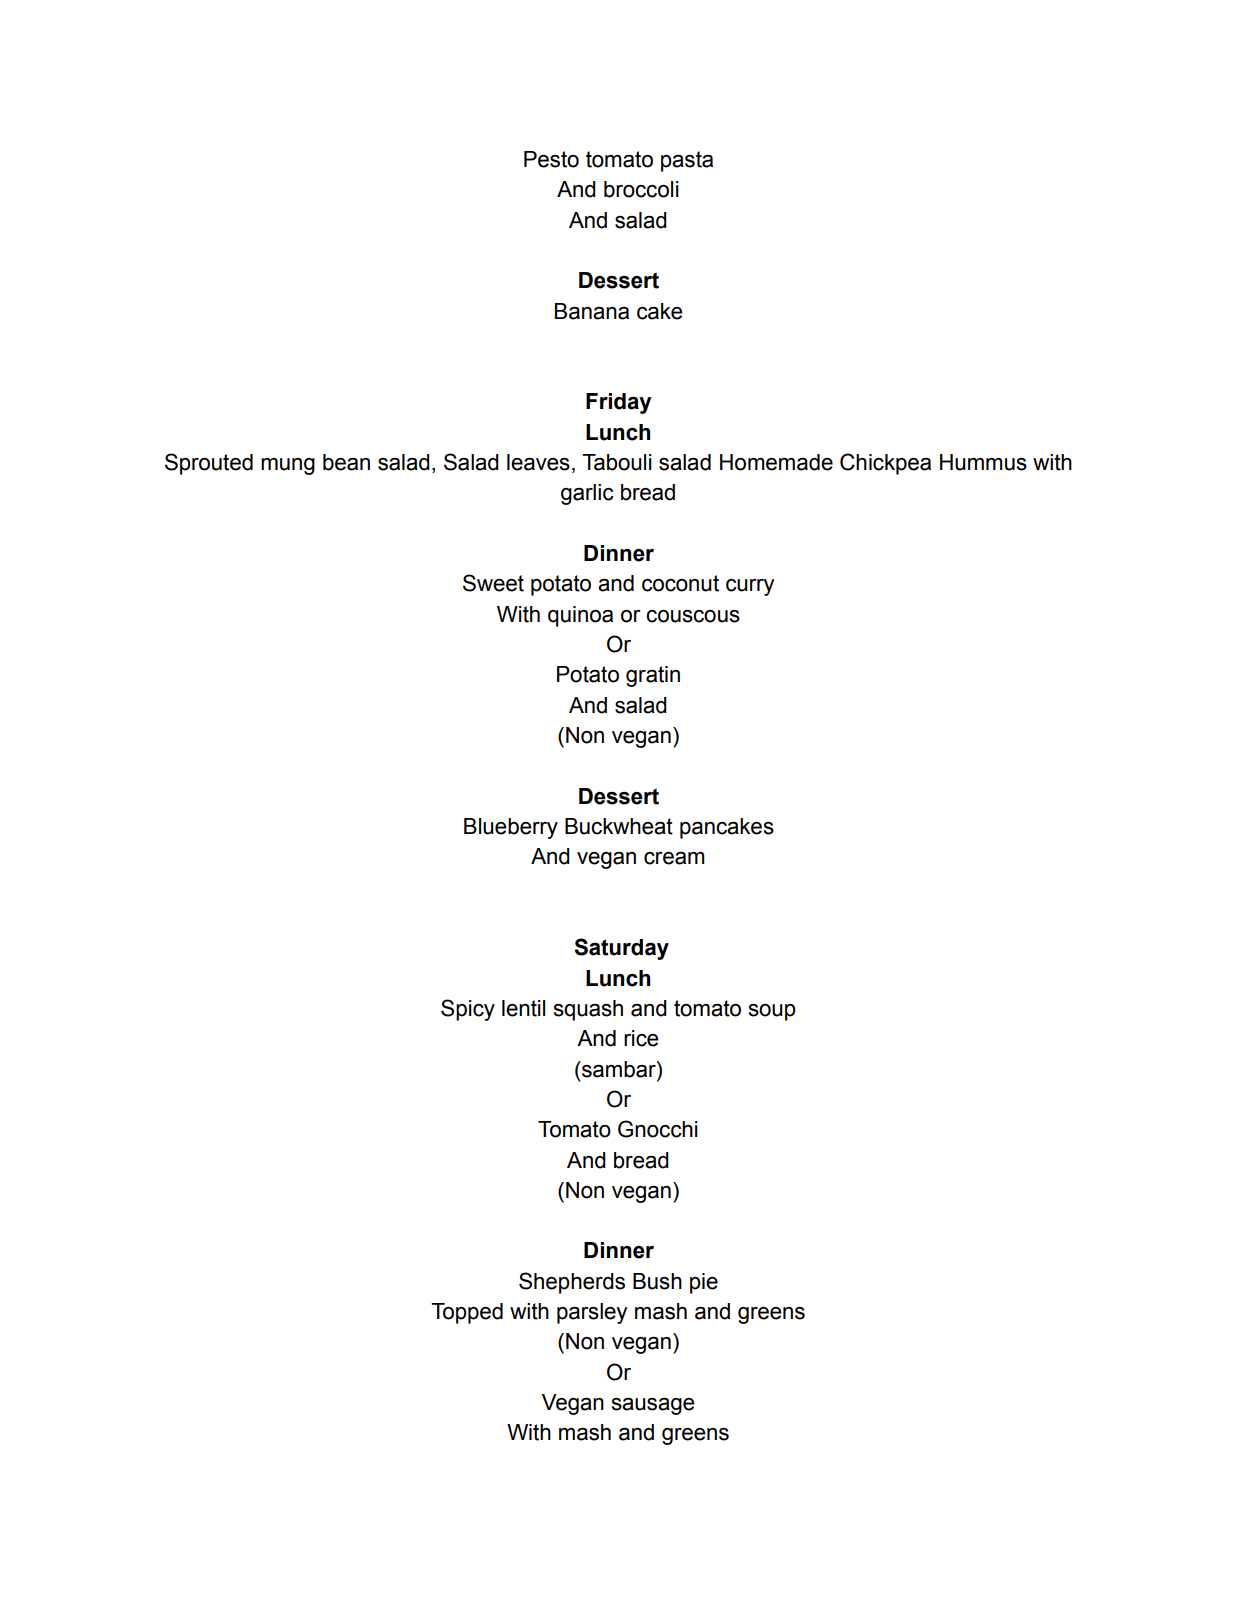 Image resolution: width=1237 pixels, height=1601 pixels. I want to click on Topped, so click(467, 1313).
